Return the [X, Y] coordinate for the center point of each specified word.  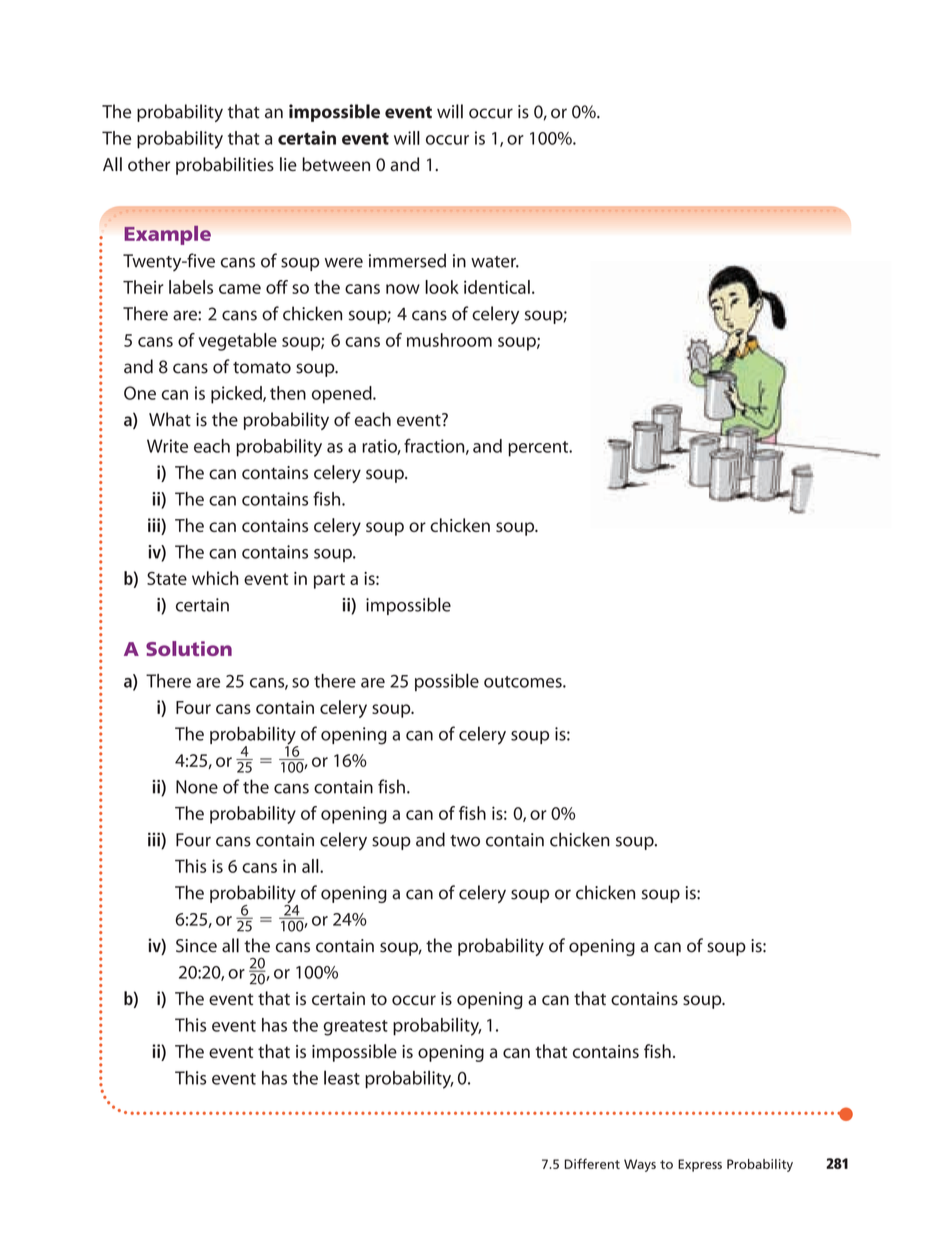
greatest [355, 1028]
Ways [640, 1165]
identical [497, 287]
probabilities [225, 166]
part [329, 581]
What [170, 419]
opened [343, 395]
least [342, 1077]
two [465, 841]
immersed [407, 260]
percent [539, 449]
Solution [189, 648]
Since [196, 946]
